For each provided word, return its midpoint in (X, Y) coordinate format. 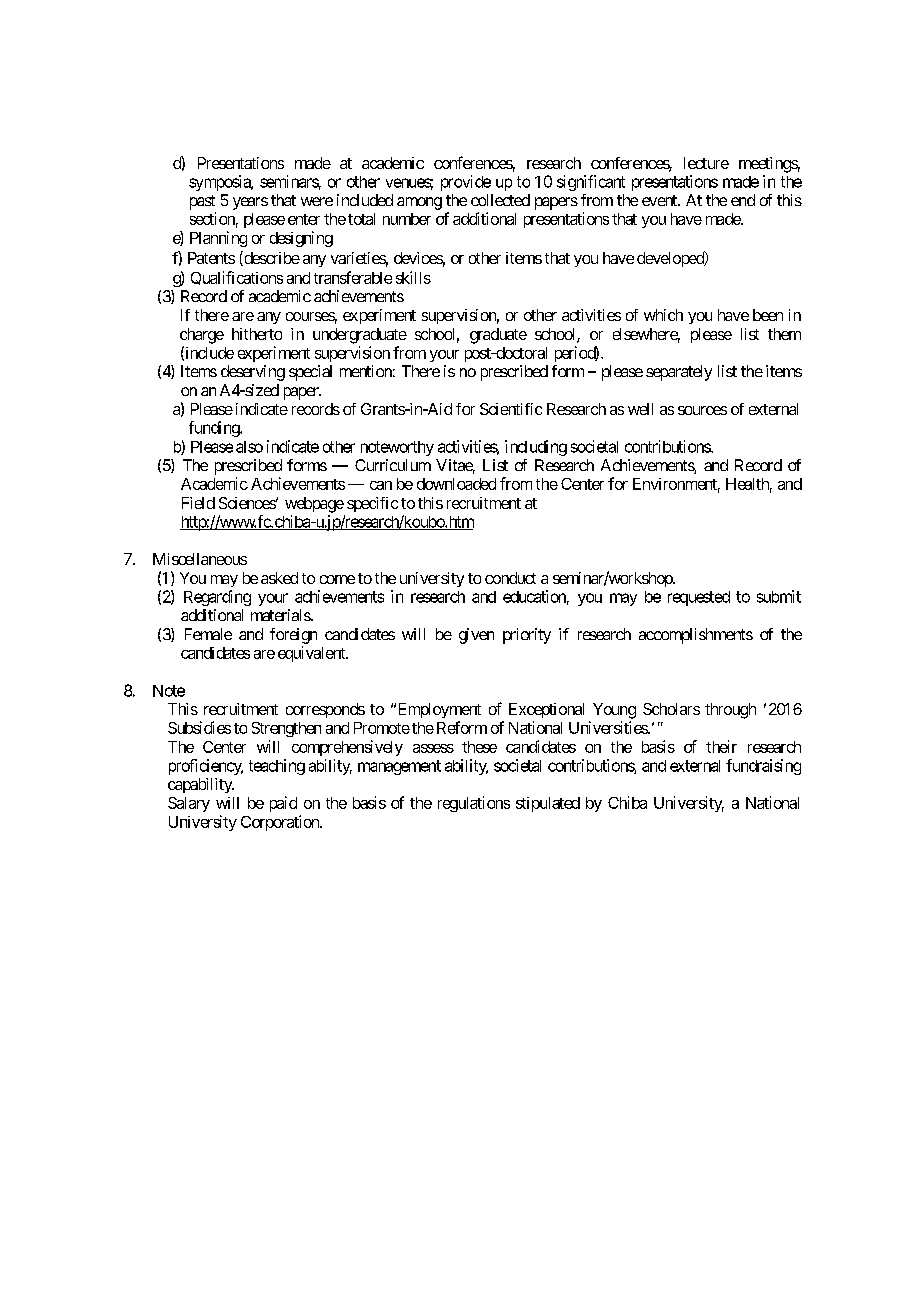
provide (466, 183)
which (663, 315)
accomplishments (696, 636)
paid (283, 804)
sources (702, 410)
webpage (314, 505)
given (476, 636)
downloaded (456, 484)
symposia (220, 183)
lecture (706, 163)
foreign (293, 636)
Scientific (511, 409)
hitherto (257, 334)
